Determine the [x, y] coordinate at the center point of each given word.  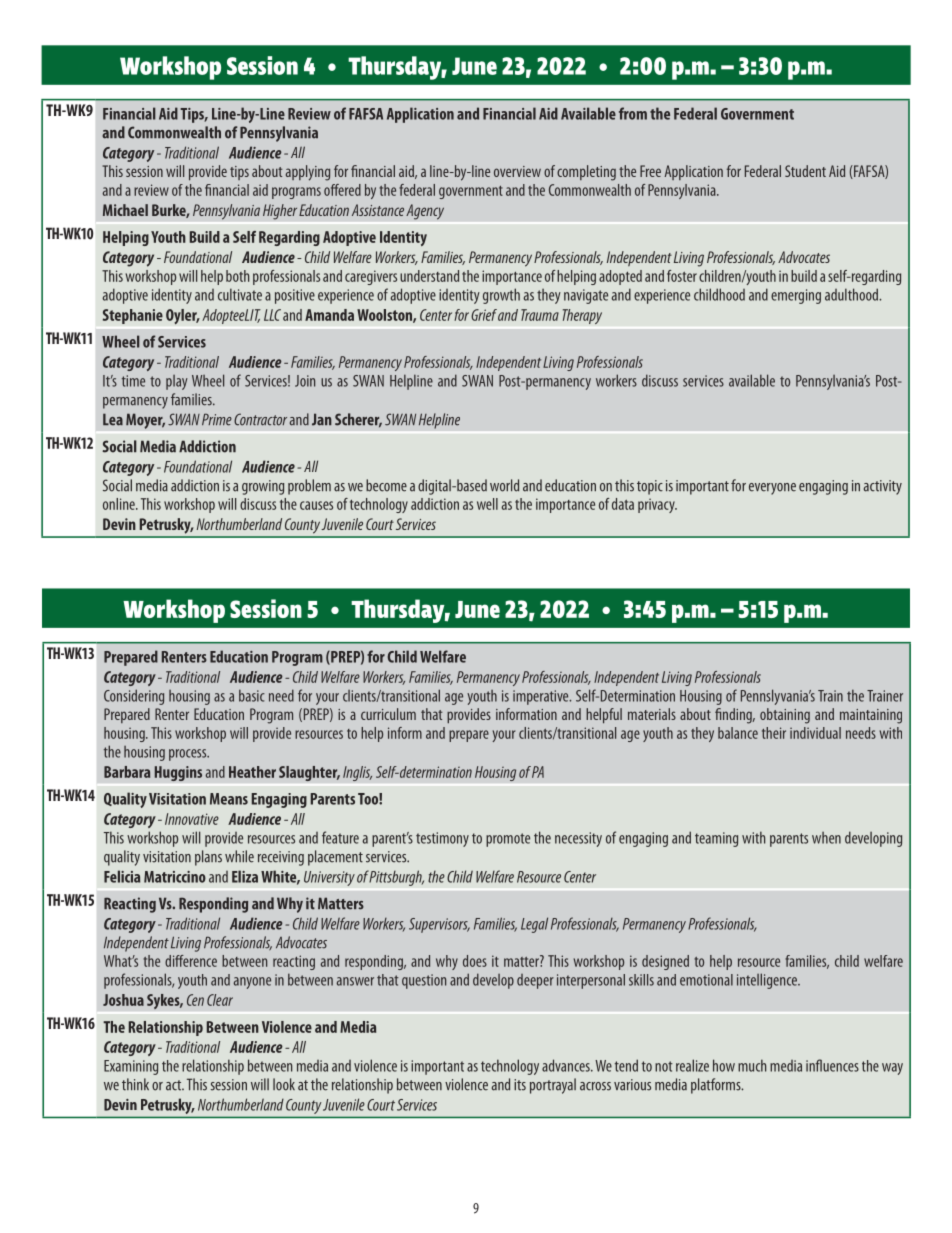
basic [252, 695]
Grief [484, 315]
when [826, 838]
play [177, 382]
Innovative [192, 819]
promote [508, 840]
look [284, 1084]
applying [308, 173]
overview [517, 171]
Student [805, 171]
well [487, 504]
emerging [796, 296]
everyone [772, 489]
